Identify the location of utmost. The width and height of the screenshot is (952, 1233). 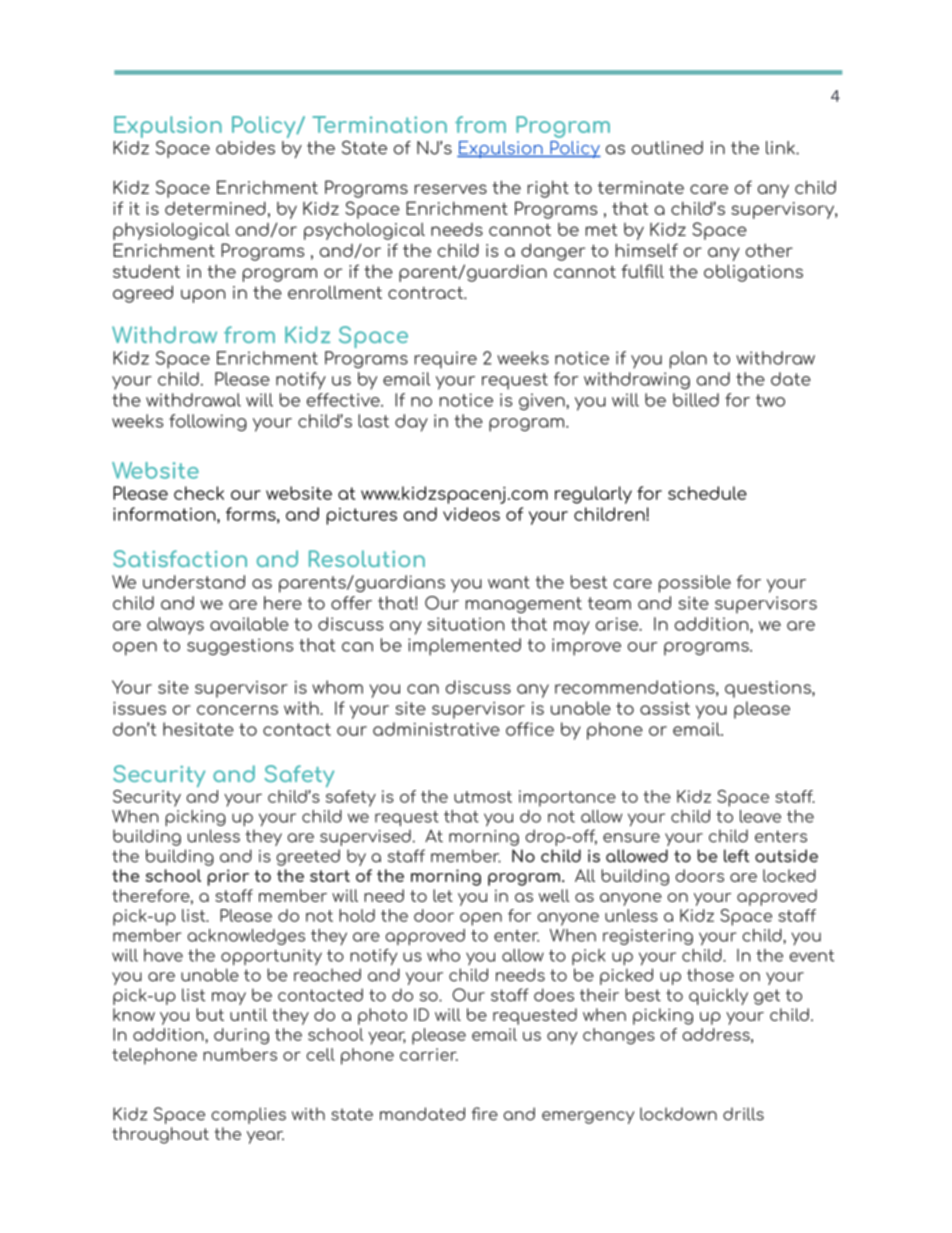
(483, 797).
